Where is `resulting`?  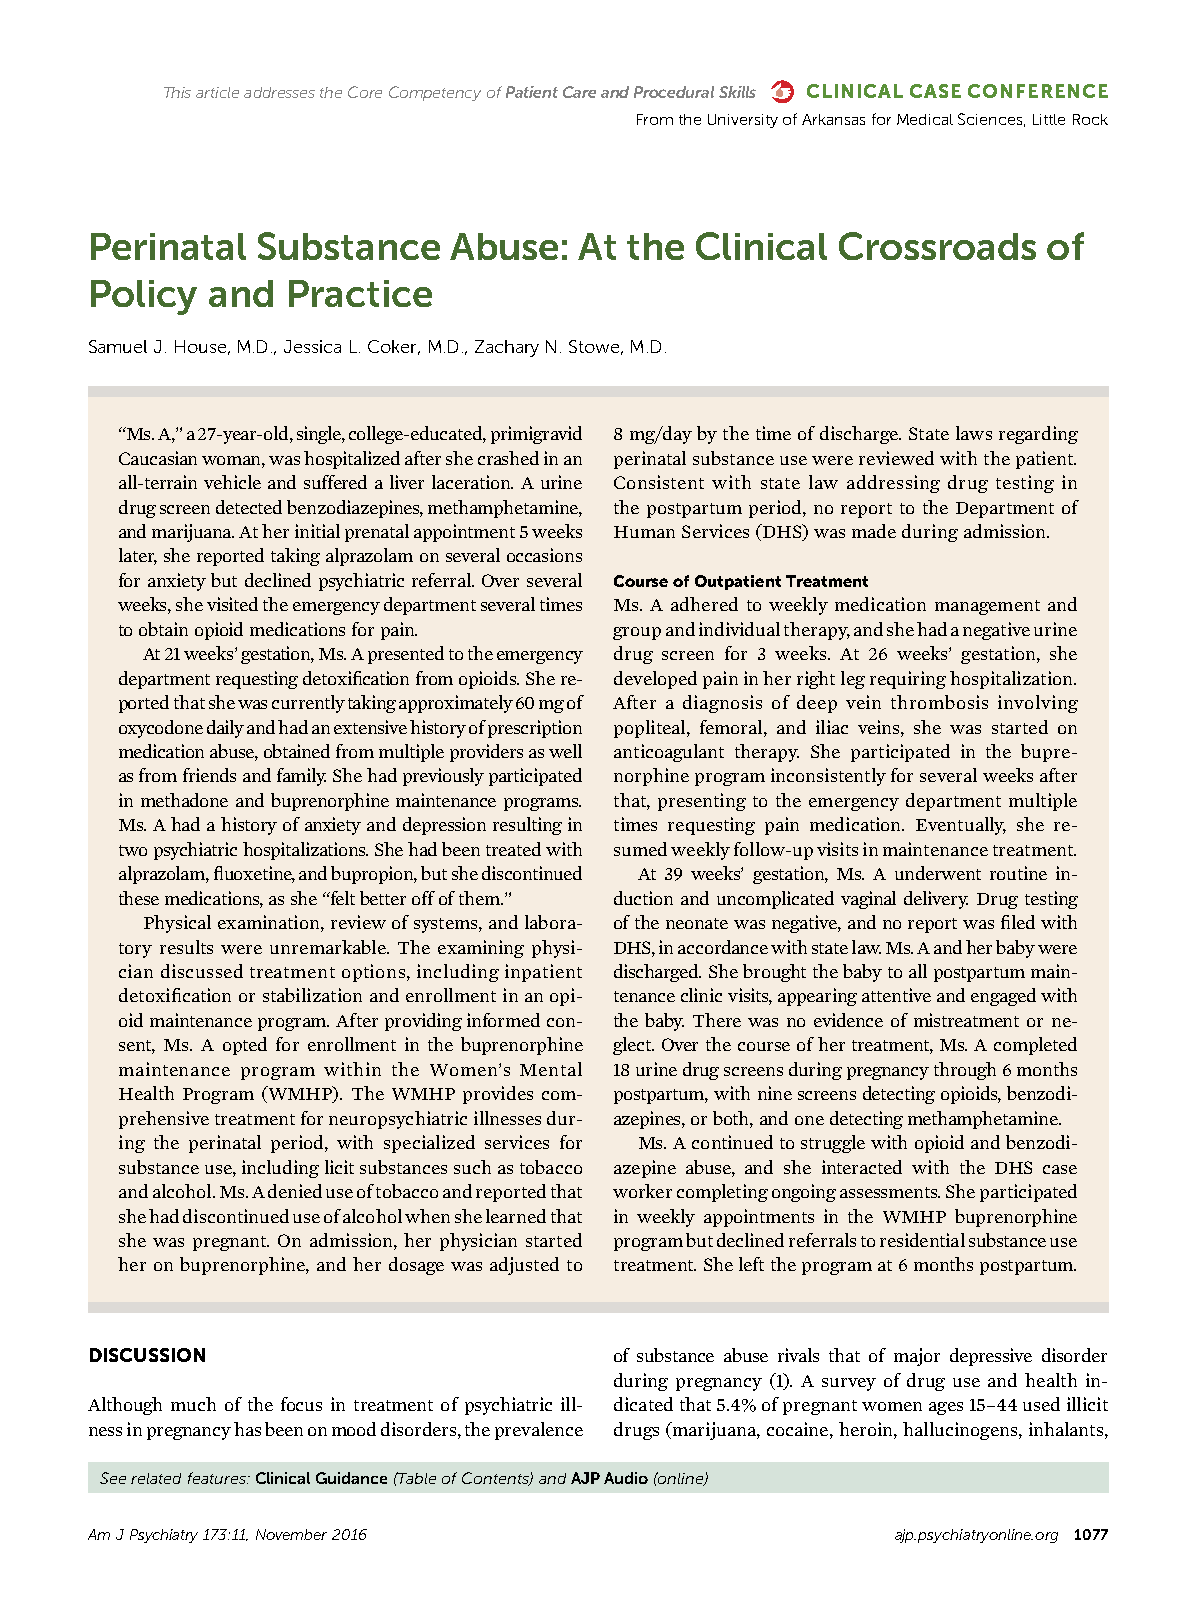
resulting is located at coordinates (527, 826).
